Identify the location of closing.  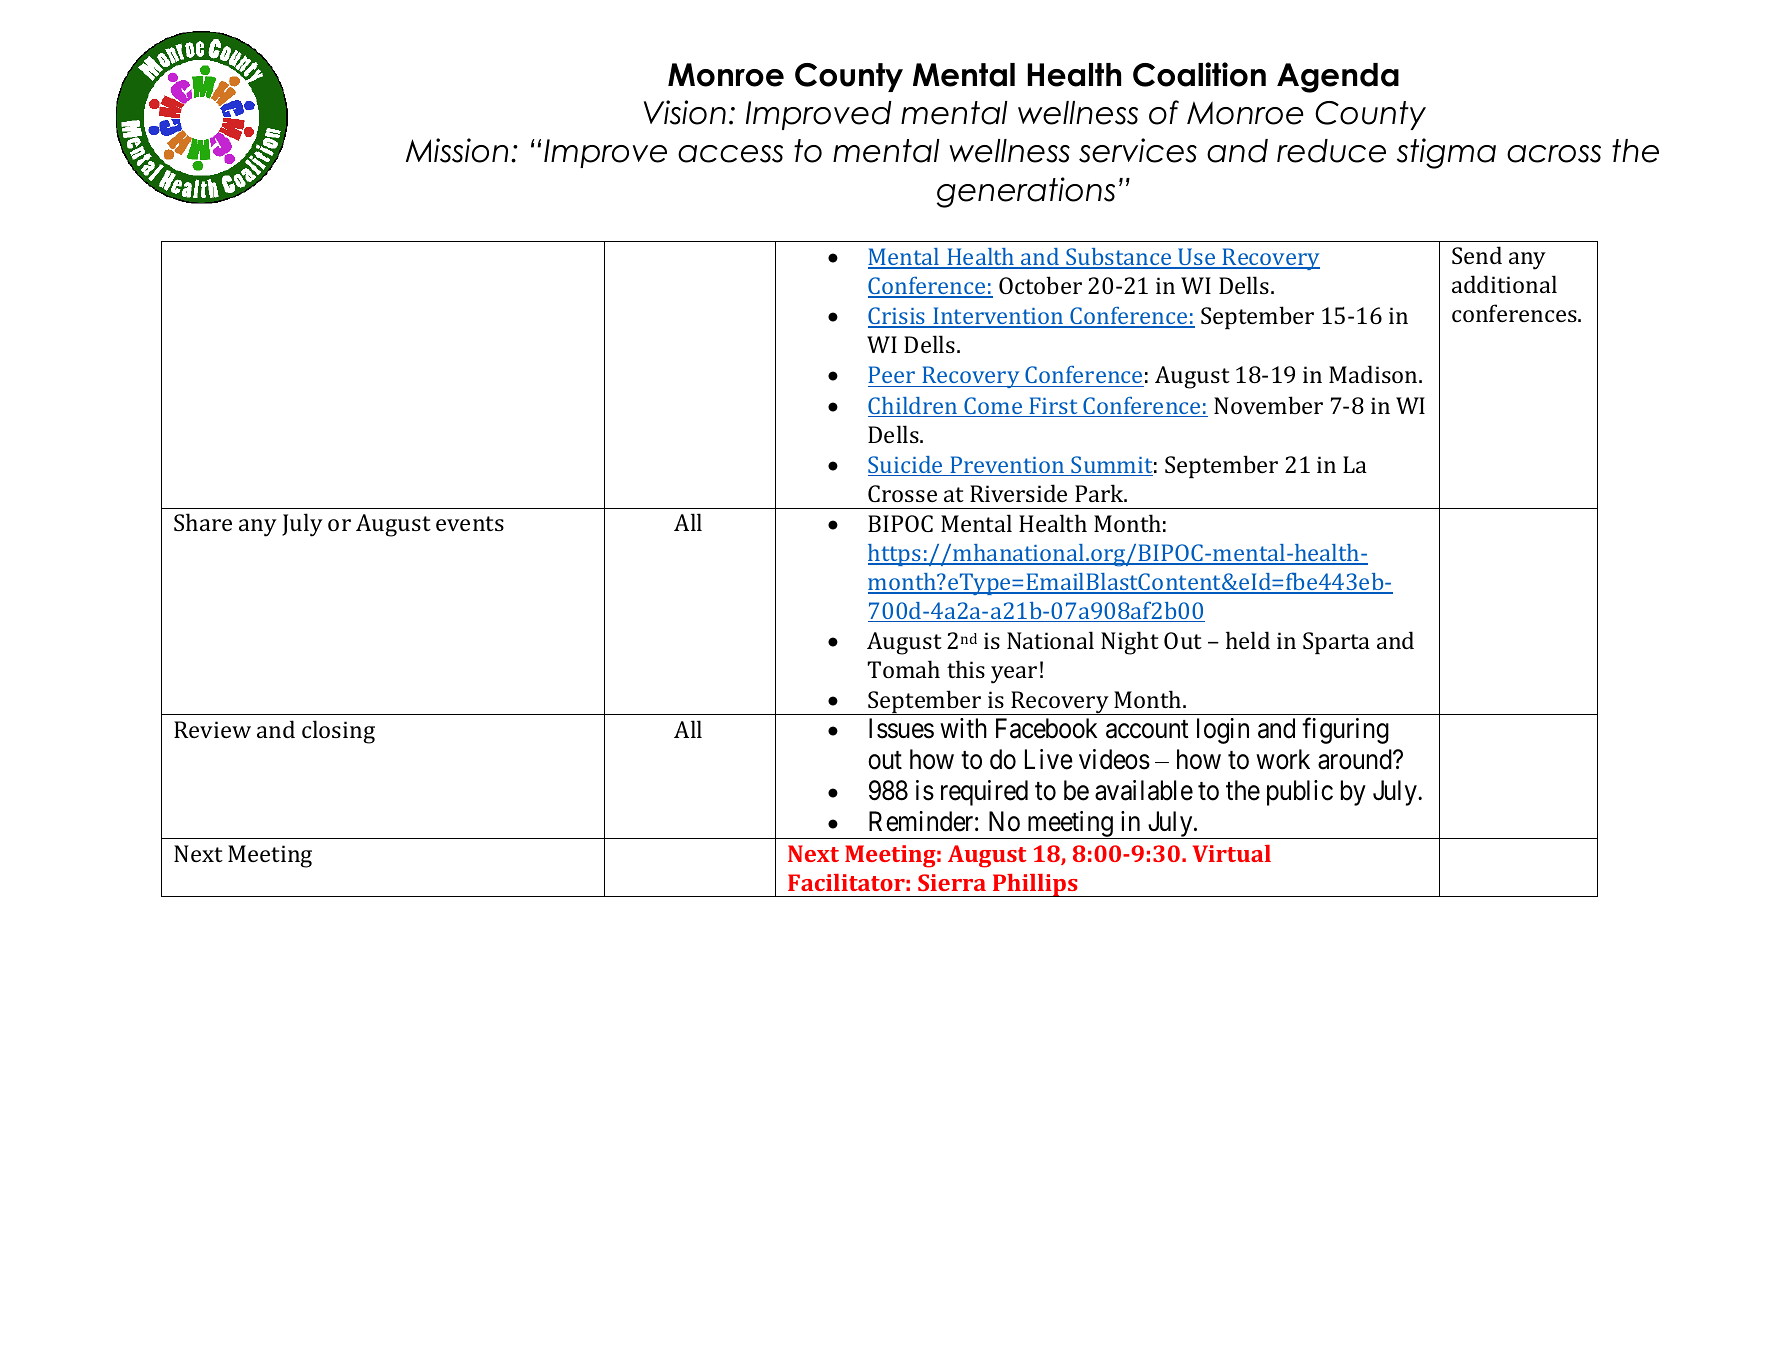
(338, 732).
